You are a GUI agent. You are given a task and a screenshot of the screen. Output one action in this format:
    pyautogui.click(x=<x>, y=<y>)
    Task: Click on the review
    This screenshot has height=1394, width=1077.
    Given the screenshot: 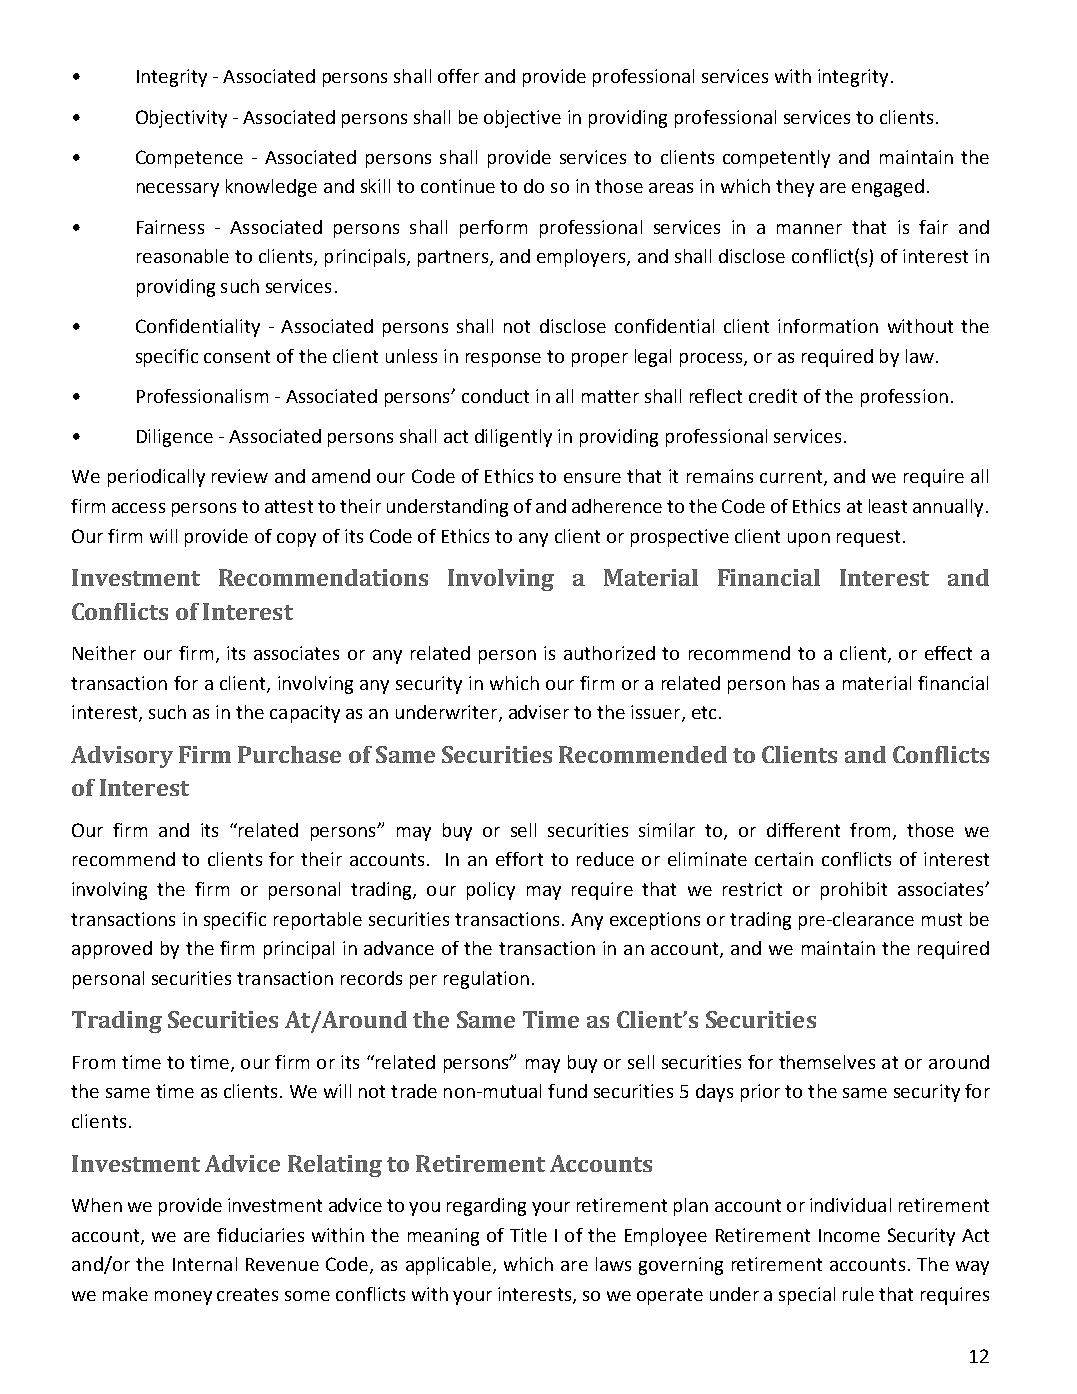 What is the action you would take?
    pyautogui.click(x=240, y=476)
